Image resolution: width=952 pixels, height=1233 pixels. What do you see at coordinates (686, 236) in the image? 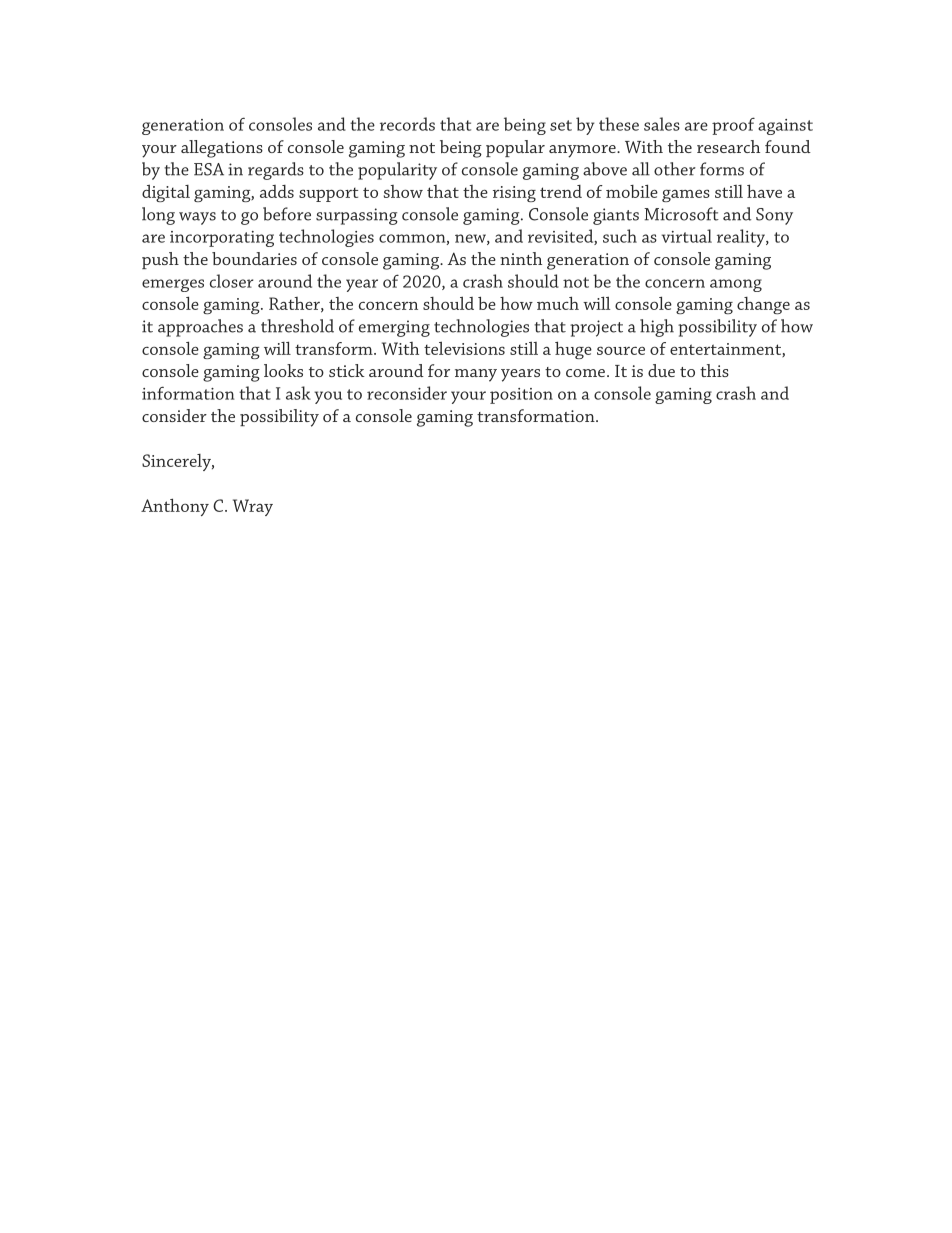
I see `virtual` at bounding box center [686, 236].
